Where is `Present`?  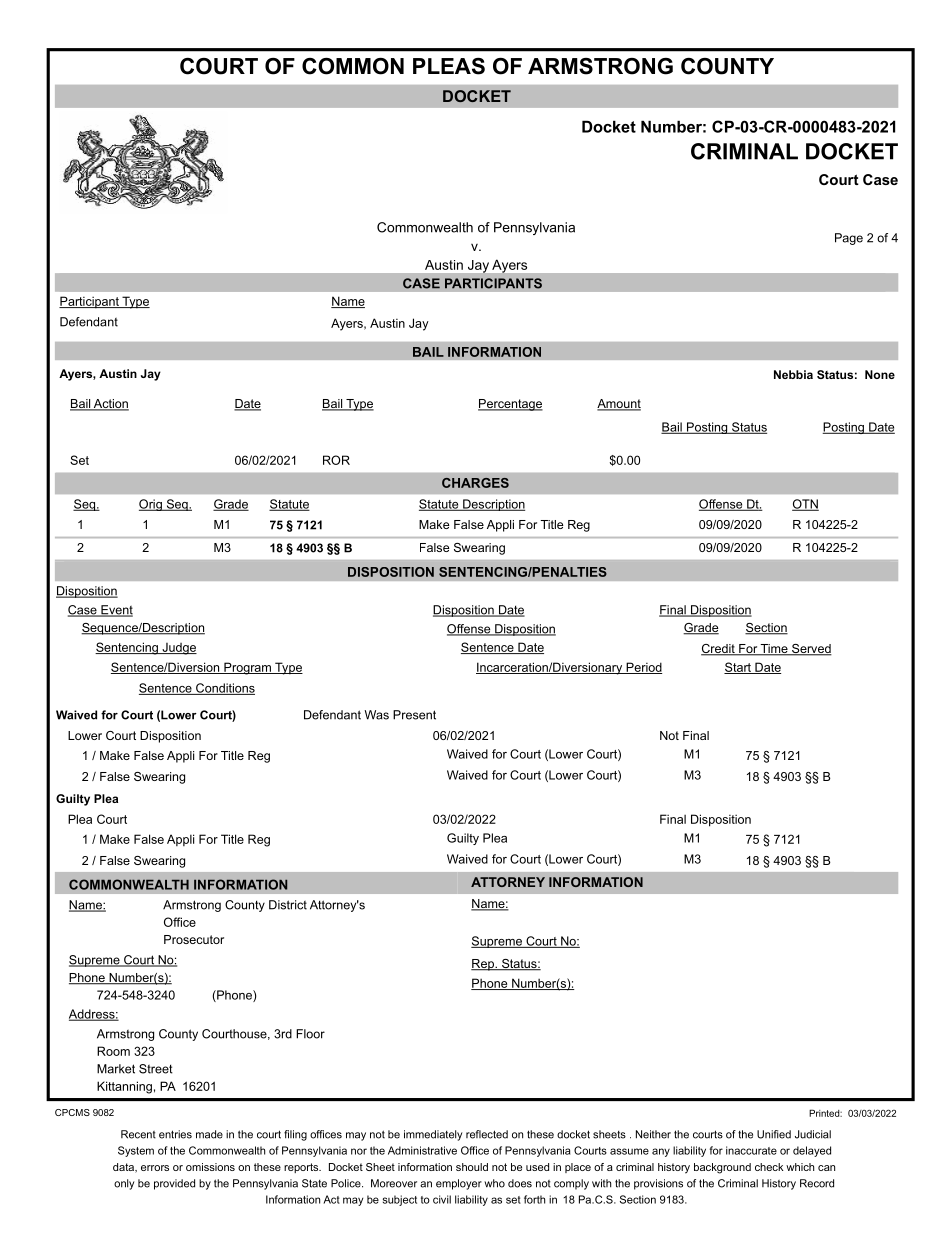
Present is located at coordinates (414, 715).
